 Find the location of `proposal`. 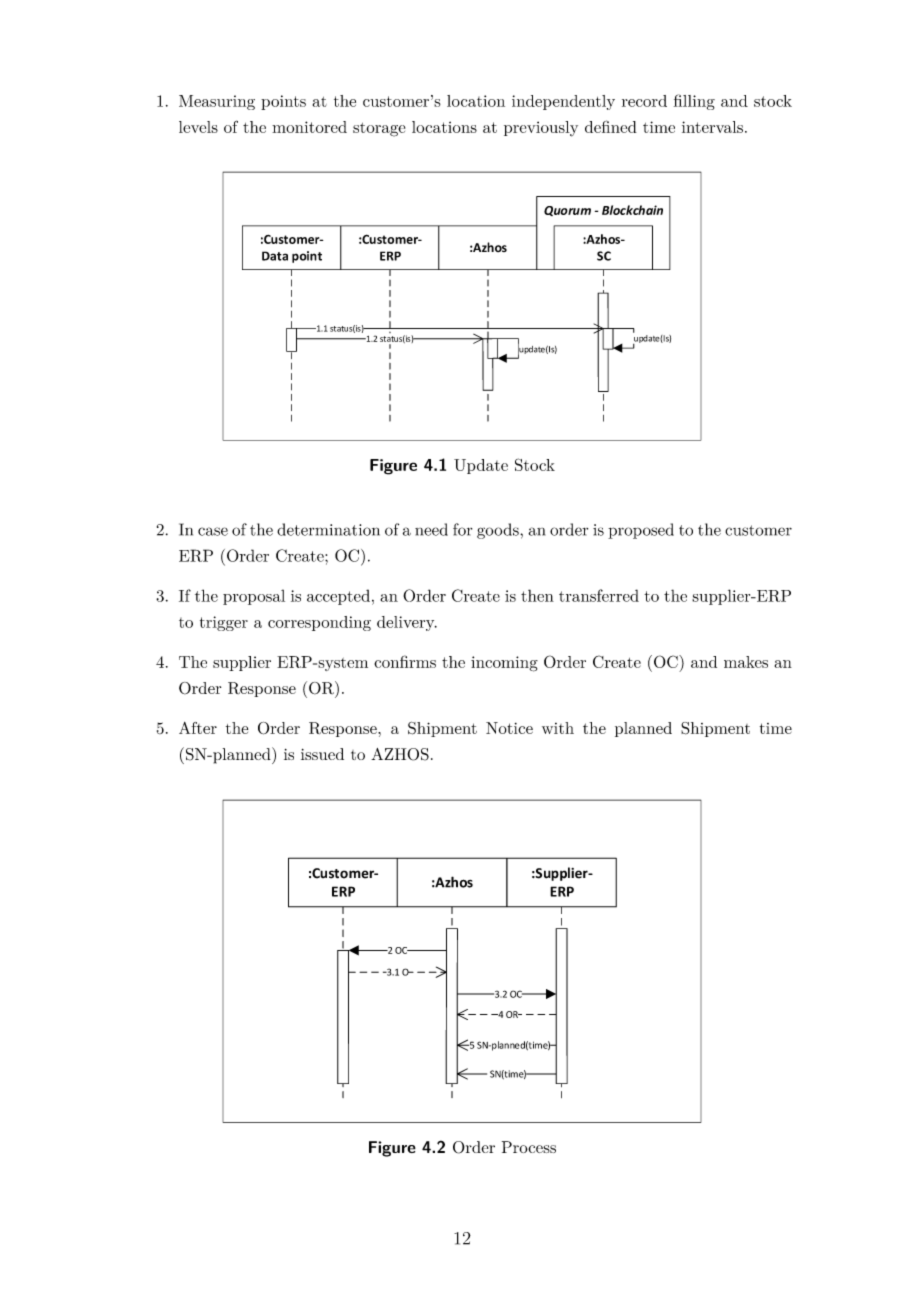

proposal is located at coordinates (254, 597).
